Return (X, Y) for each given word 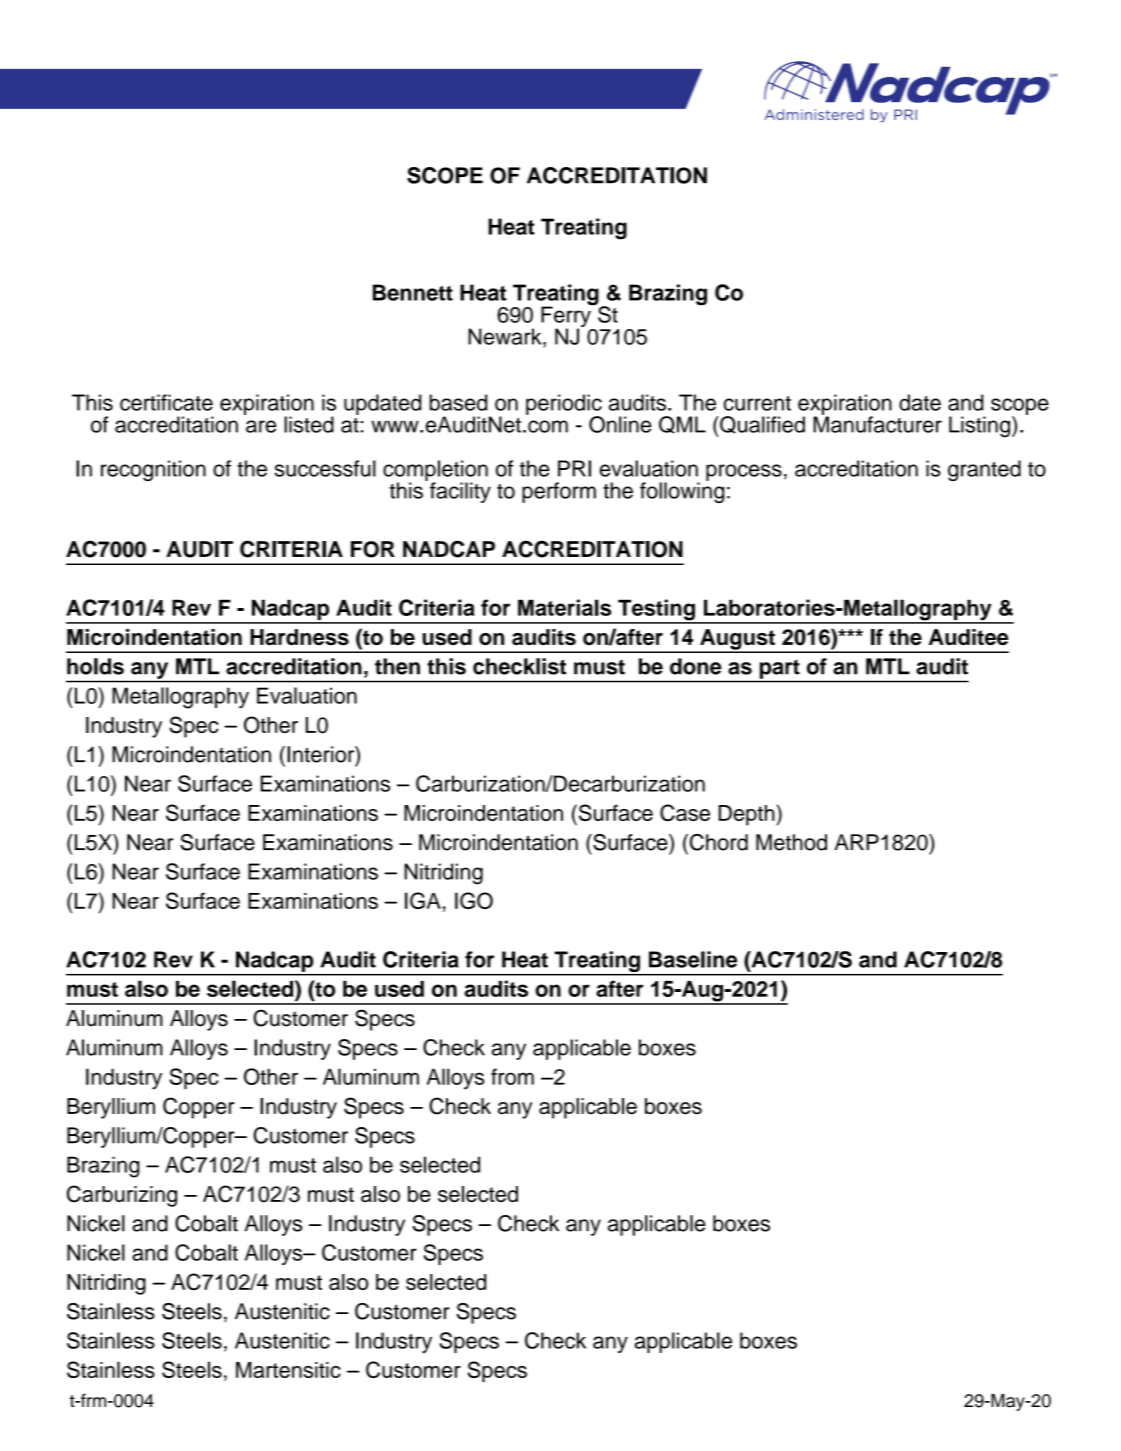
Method (791, 842)
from (512, 1076)
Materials (564, 607)
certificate (166, 402)
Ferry (567, 317)
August (737, 640)
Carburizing (122, 1196)
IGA (423, 900)
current (757, 403)
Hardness (299, 637)
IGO (474, 900)
